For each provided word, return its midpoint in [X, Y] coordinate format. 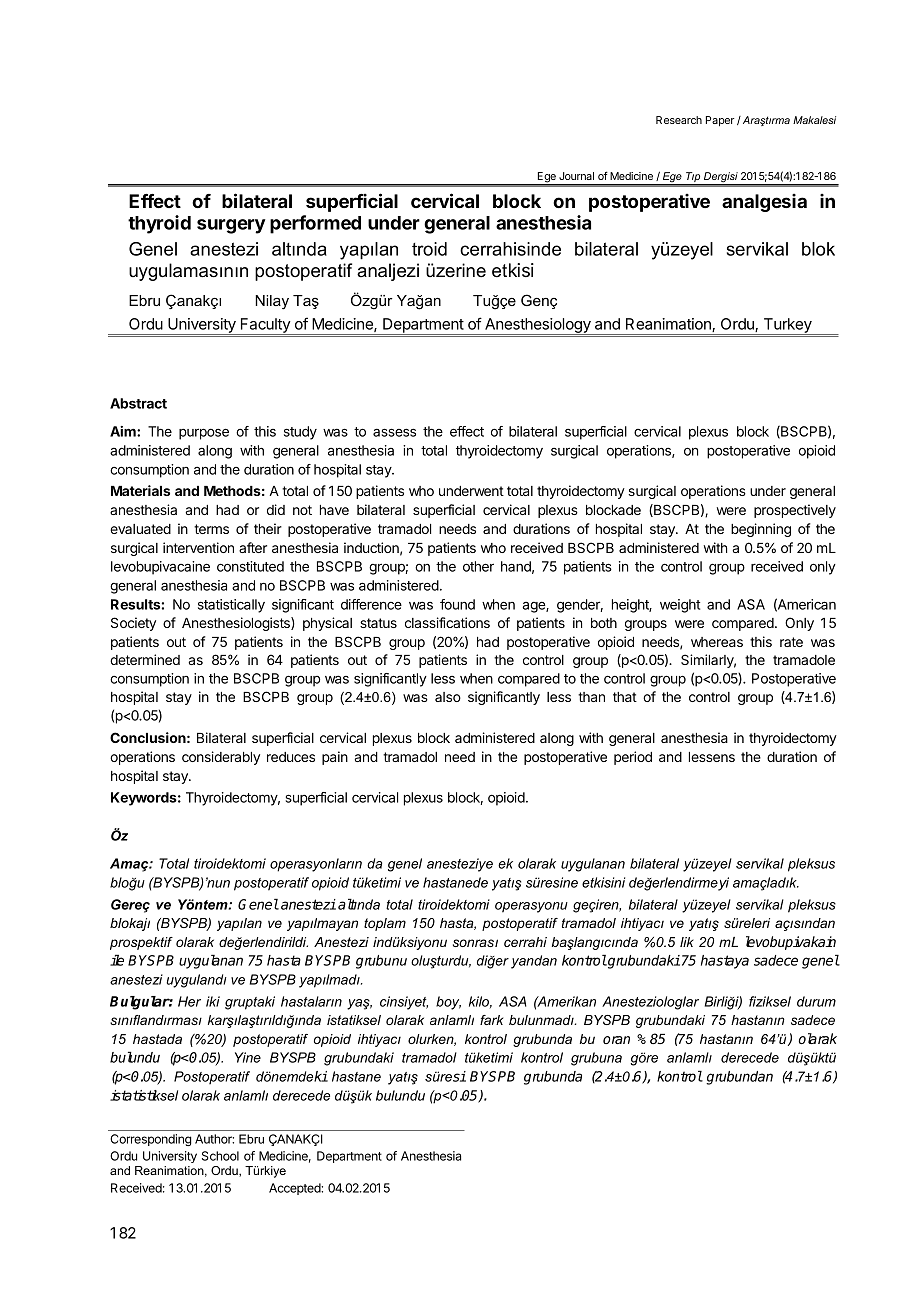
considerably [221, 758]
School [220, 1156]
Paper [720, 121]
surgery [231, 226]
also [448, 697]
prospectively [795, 511]
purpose [204, 434]
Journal [576, 176]
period [633, 758]
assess [394, 432]
